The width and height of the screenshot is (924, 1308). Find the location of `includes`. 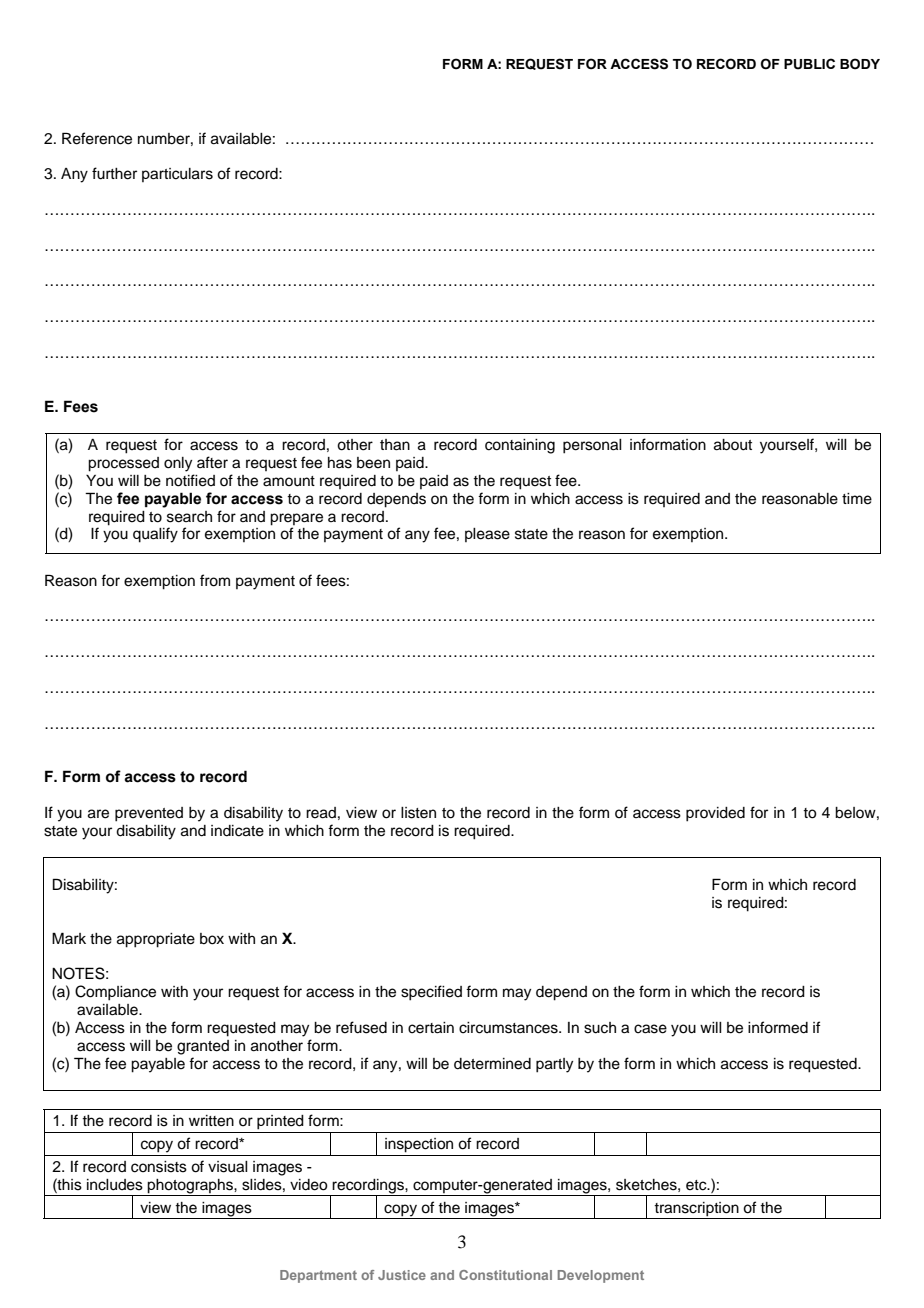

includes is located at coordinates (115, 1185).
